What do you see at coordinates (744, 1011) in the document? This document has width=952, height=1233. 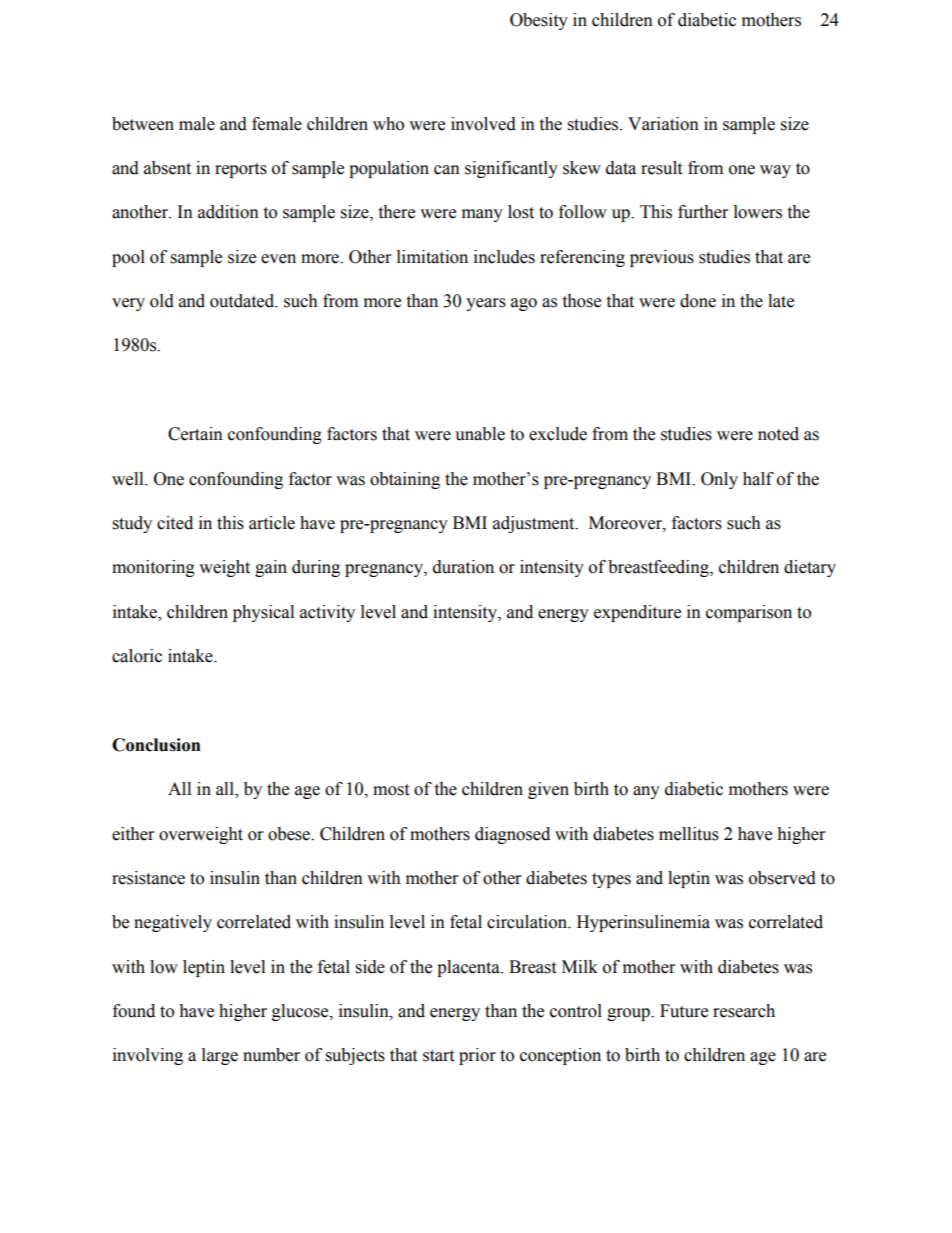 I see `research` at bounding box center [744, 1011].
